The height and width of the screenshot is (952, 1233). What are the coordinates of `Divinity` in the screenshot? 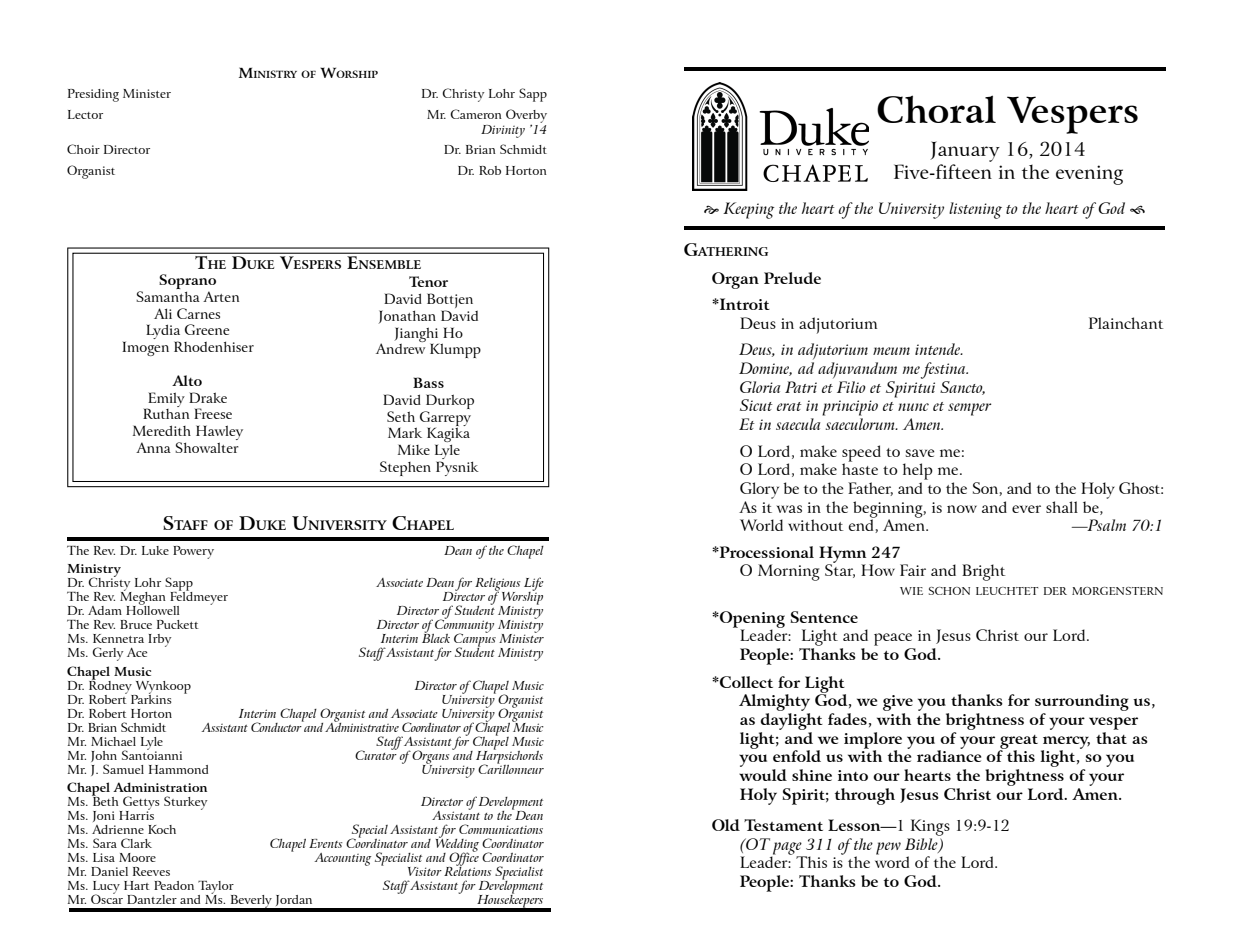 It's located at (503, 131).
